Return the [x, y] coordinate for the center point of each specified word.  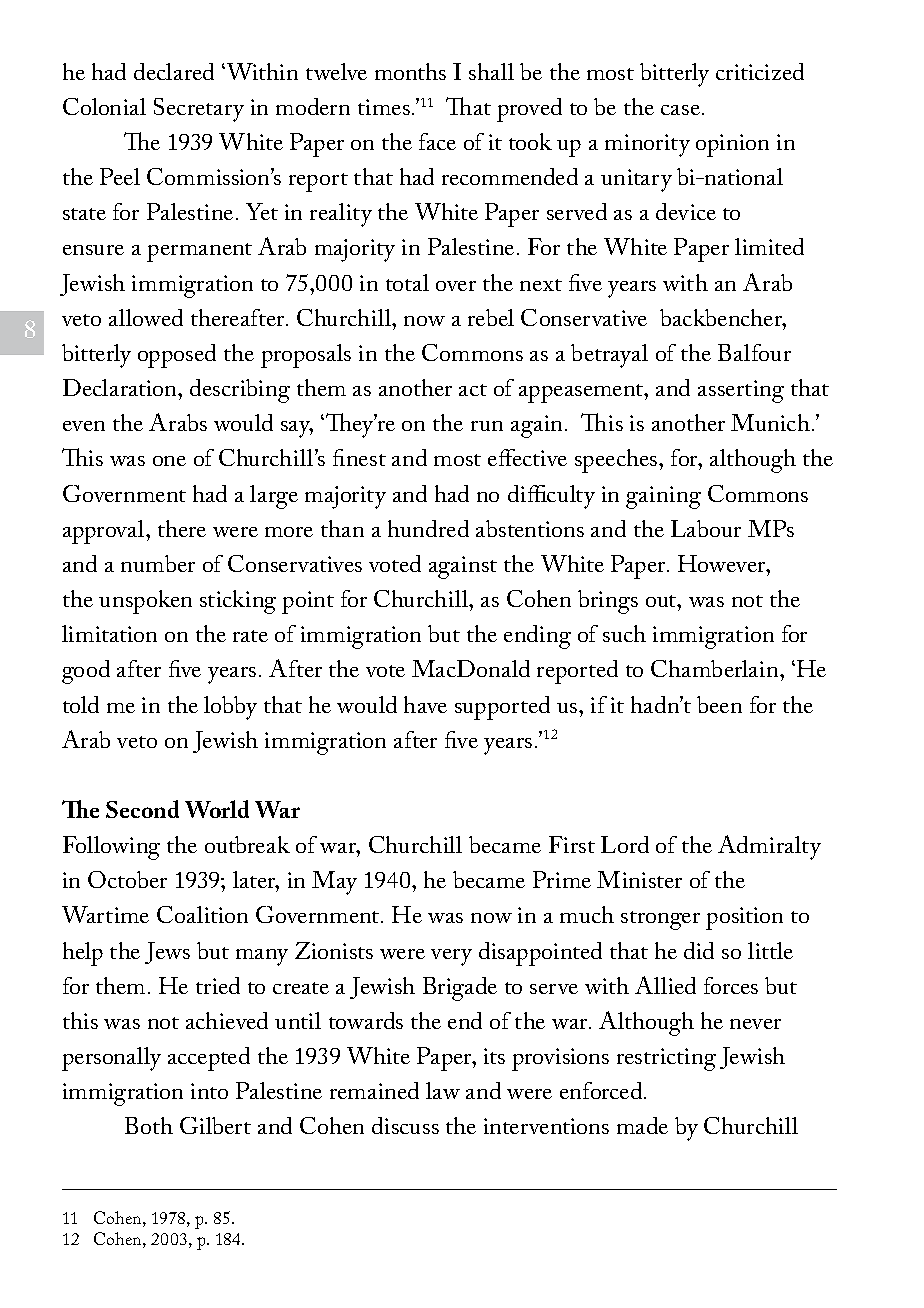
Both [149, 1125]
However [723, 563]
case [680, 110]
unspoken [145, 602]
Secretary [199, 110]
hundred [428, 528]
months [410, 71]
